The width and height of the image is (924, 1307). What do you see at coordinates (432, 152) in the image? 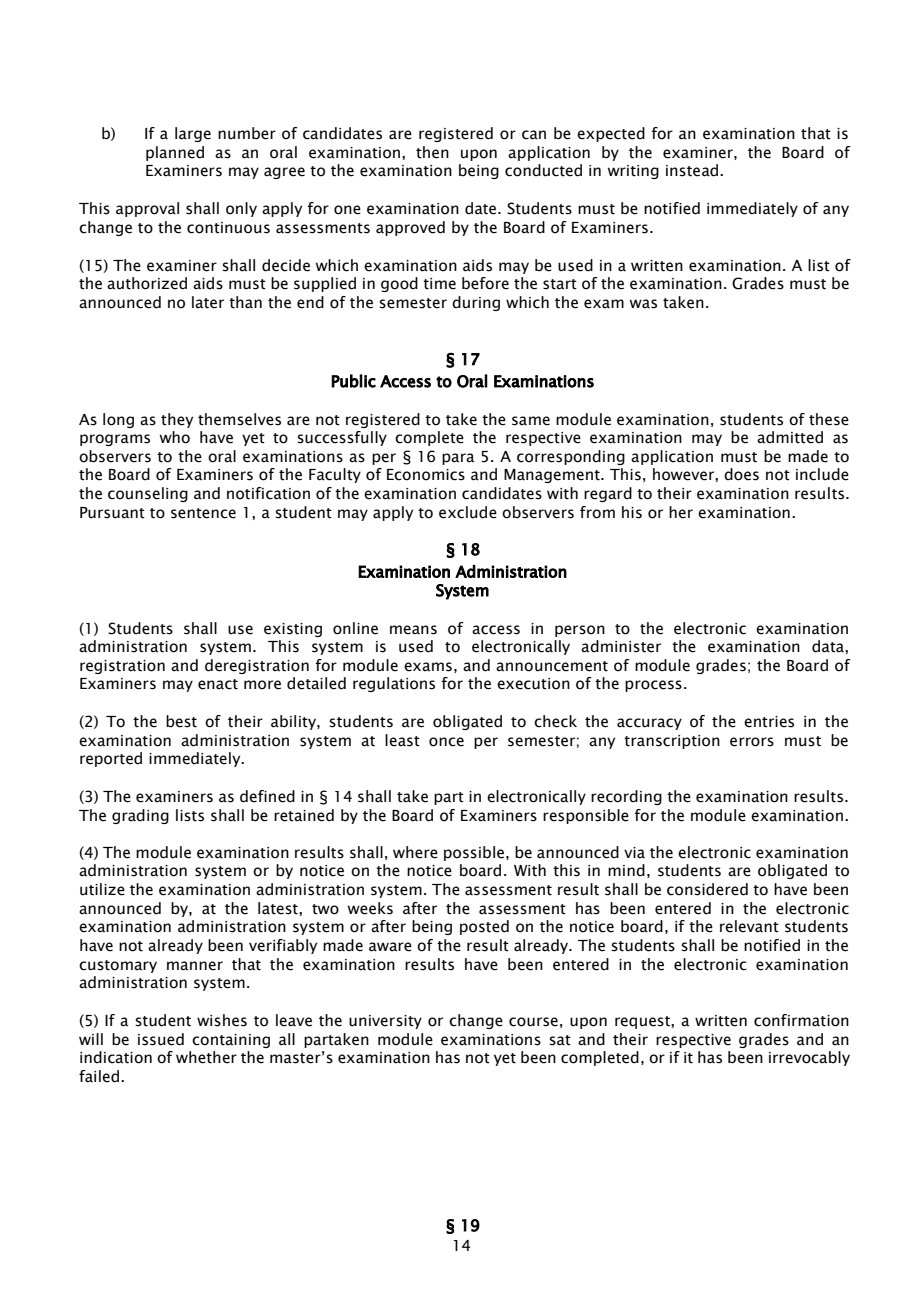
I see `then` at bounding box center [432, 152].
